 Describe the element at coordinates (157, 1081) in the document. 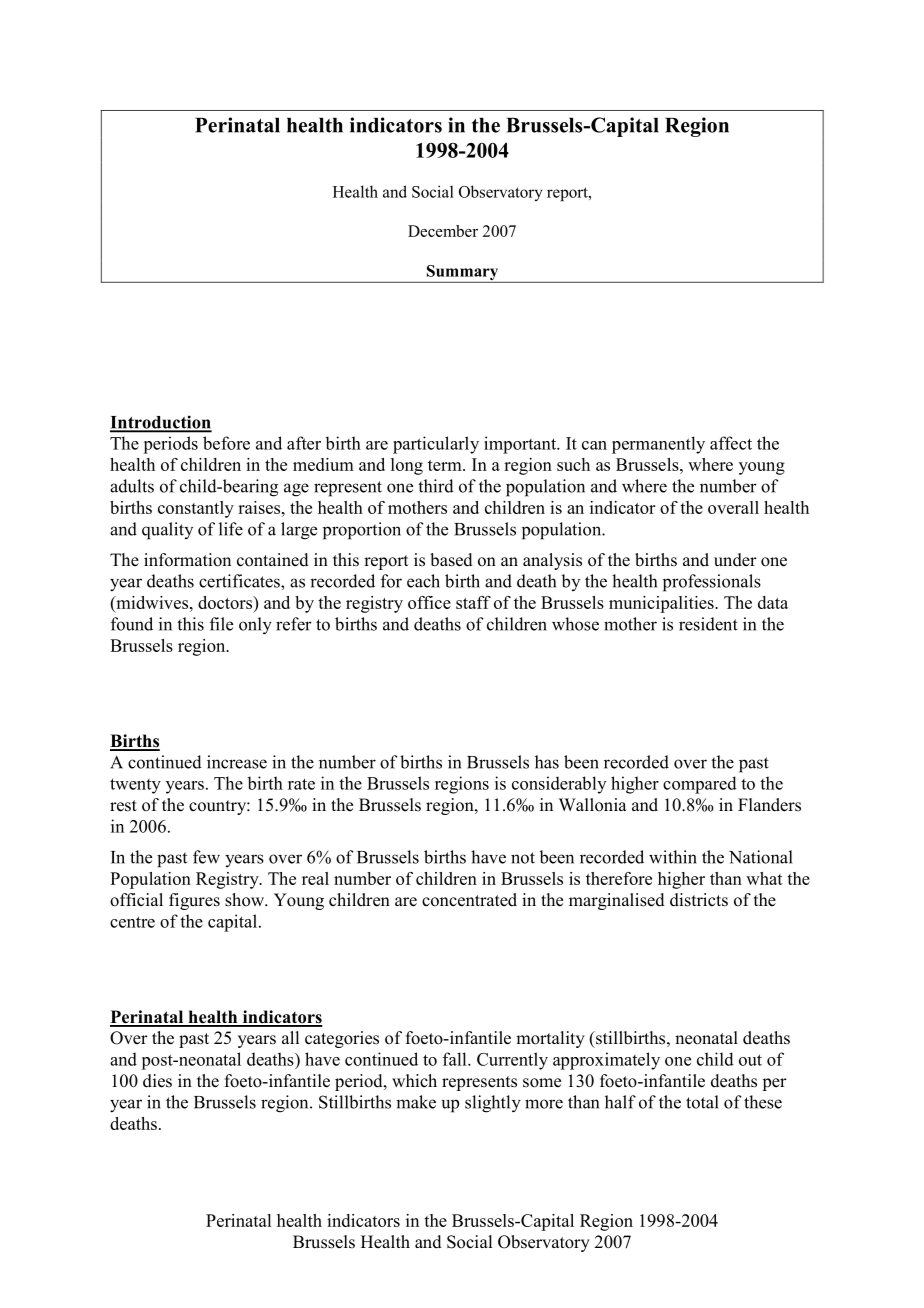

I see `dies` at that location.
